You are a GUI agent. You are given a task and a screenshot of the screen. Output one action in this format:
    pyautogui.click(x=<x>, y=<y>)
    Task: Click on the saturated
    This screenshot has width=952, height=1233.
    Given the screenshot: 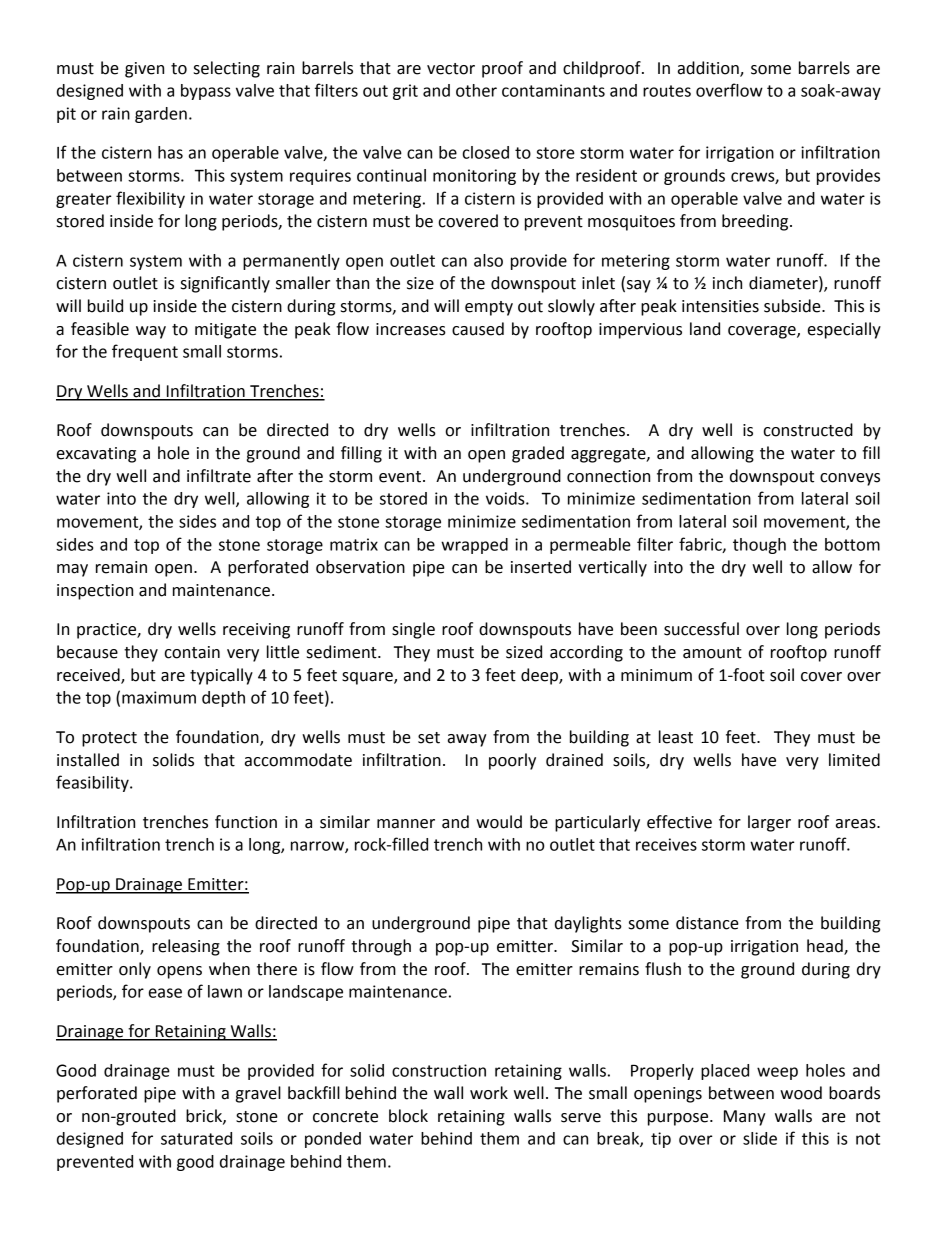 What is the action you would take?
    pyautogui.click(x=196, y=1138)
